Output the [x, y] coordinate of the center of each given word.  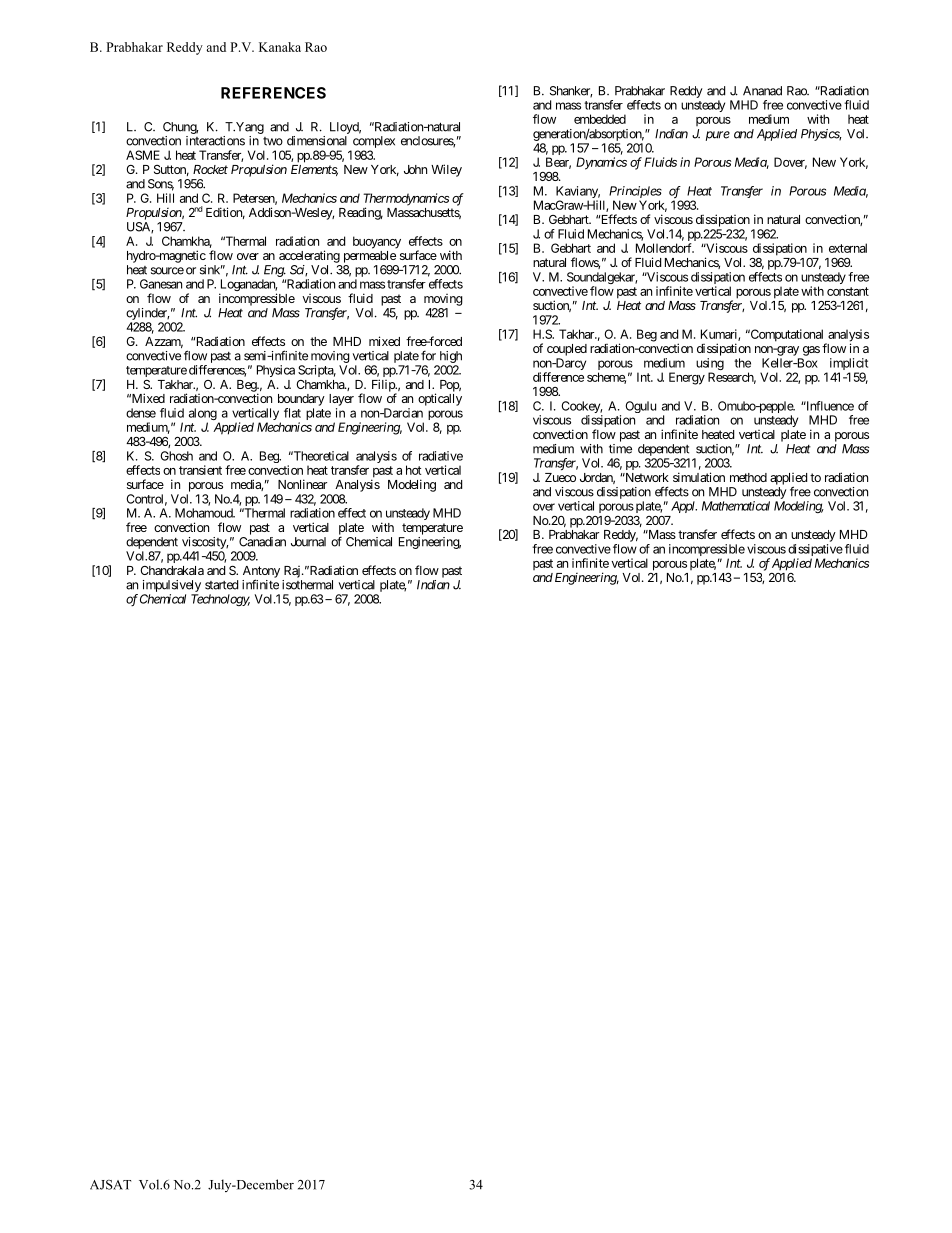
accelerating [309, 256]
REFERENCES [273, 93]
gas [811, 351]
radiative [441, 456]
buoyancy [377, 242]
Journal [308, 542]
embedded [600, 119]
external [848, 248]
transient [200, 470]
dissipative [815, 551]
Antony [261, 573]
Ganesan [161, 284]
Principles [635, 193]
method [748, 477]
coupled [567, 350]
